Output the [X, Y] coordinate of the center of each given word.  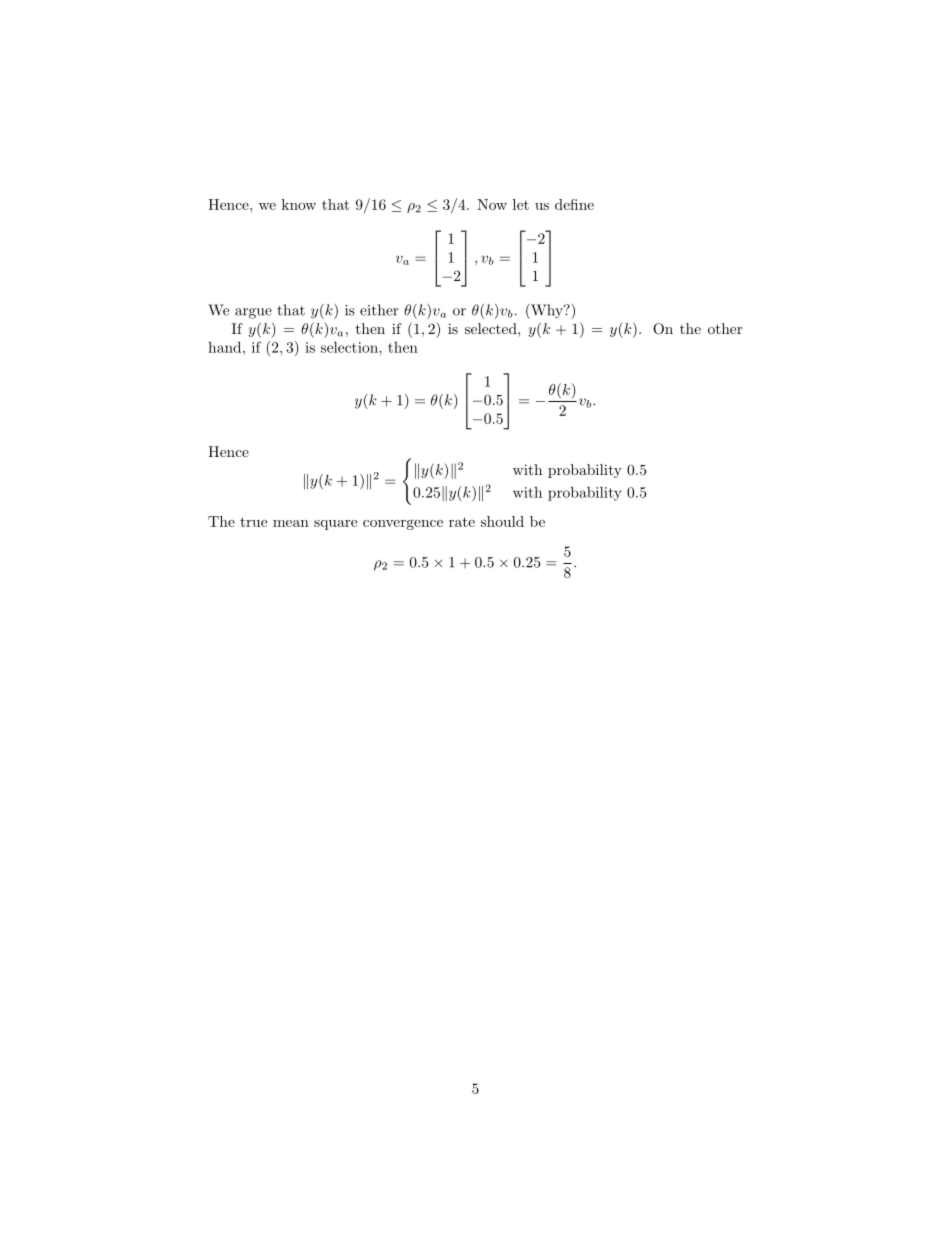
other [725, 328]
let [521, 204]
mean [291, 523]
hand [226, 347]
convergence [403, 525]
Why [547, 311]
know [299, 204]
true [253, 522]
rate [462, 522]
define [574, 204]
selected [492, 328]
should [502, 521]
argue [253, 313]
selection [350, 347]
